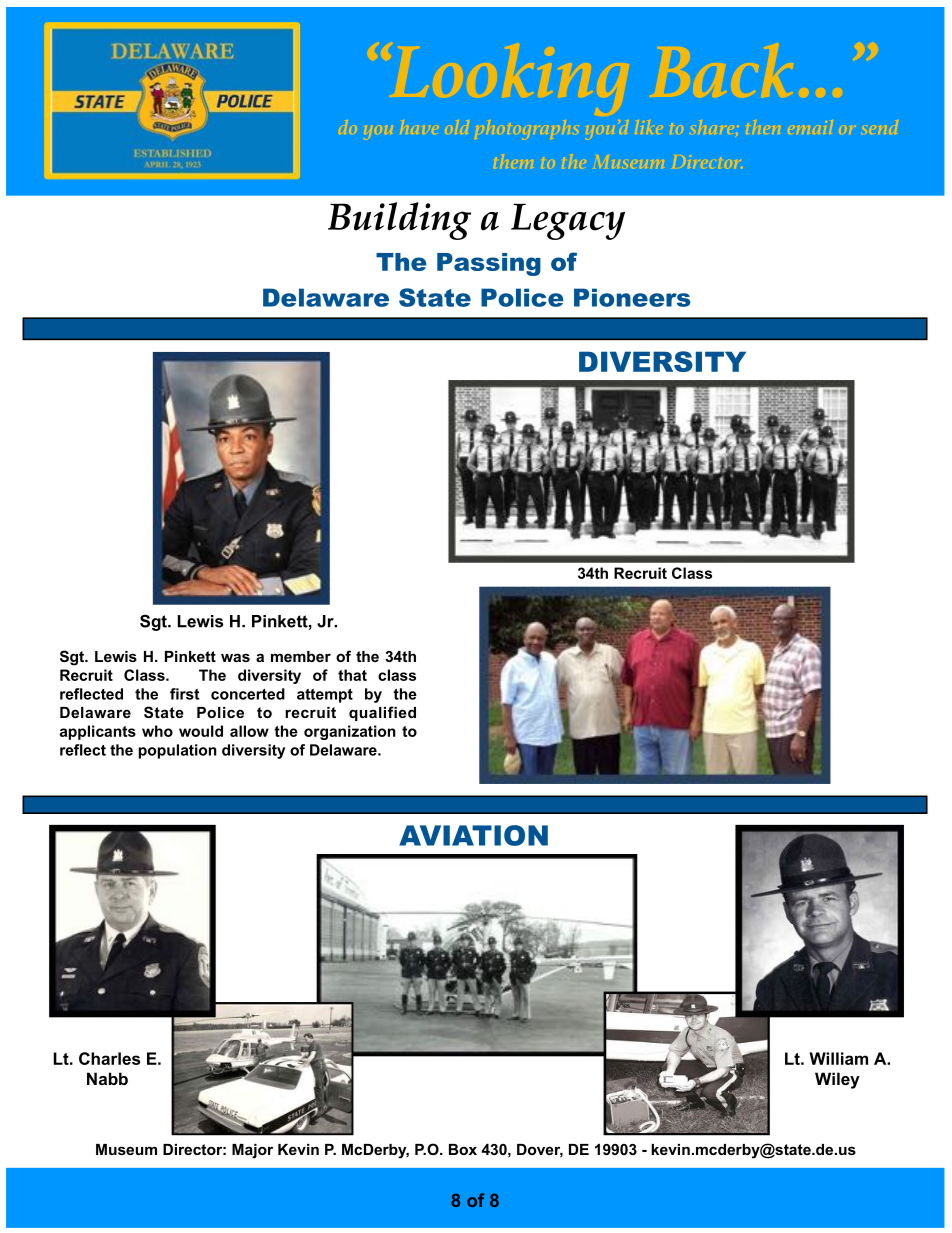 The width and height of the document is (952, 1233). Describe the element at coordinates (838, 1058) in the document. I see `William` at that location.
